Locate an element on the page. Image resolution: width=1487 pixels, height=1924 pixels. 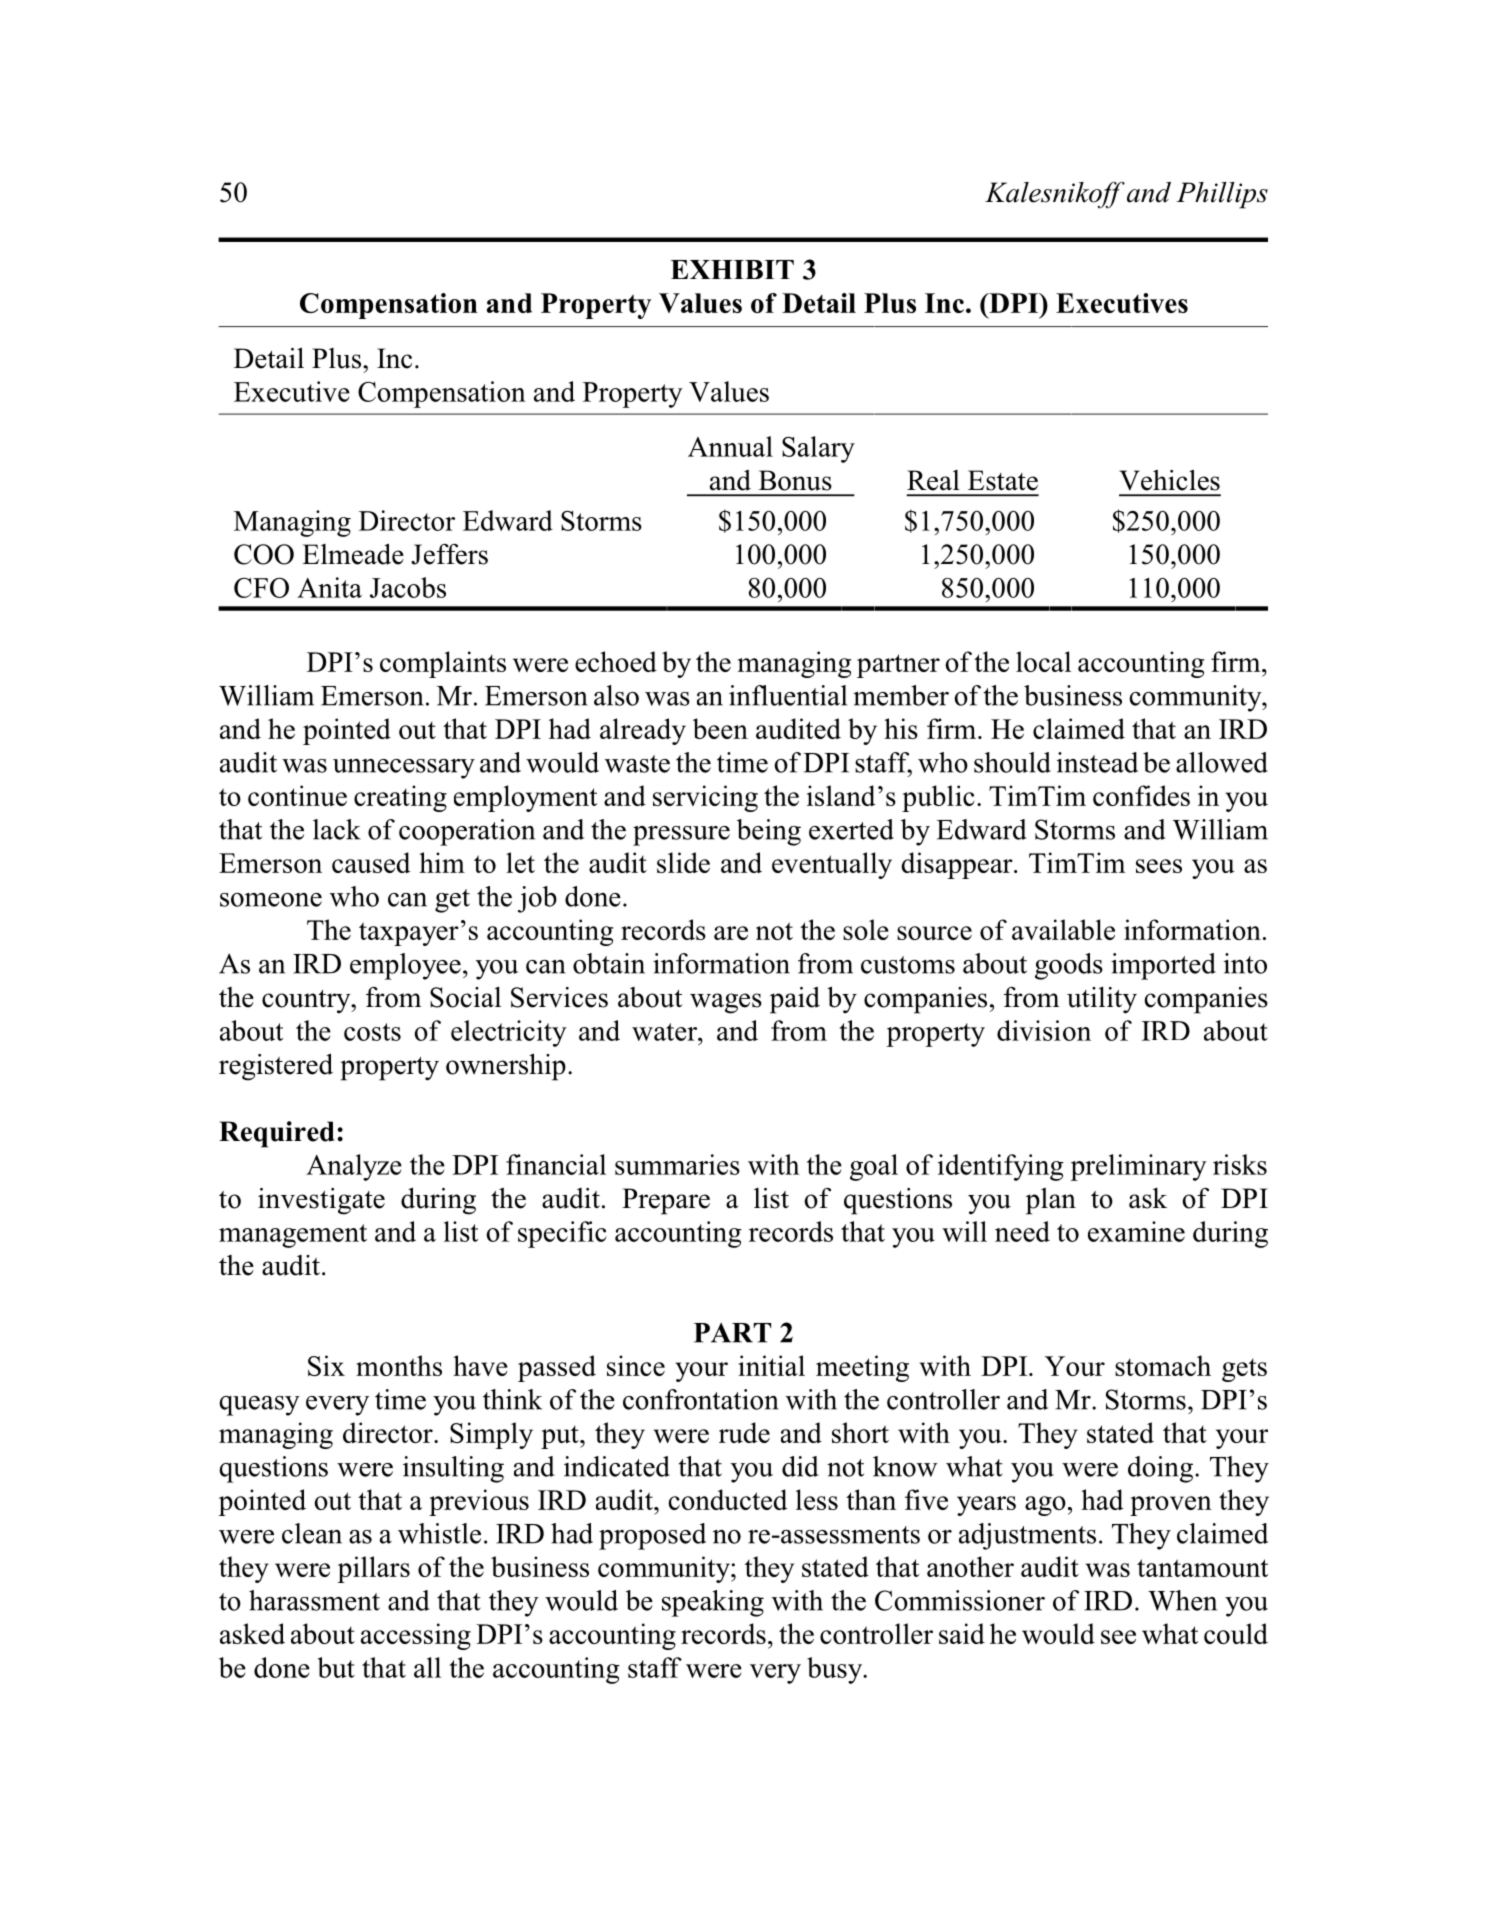
Phillips is located at coordinates (1222, 195).
